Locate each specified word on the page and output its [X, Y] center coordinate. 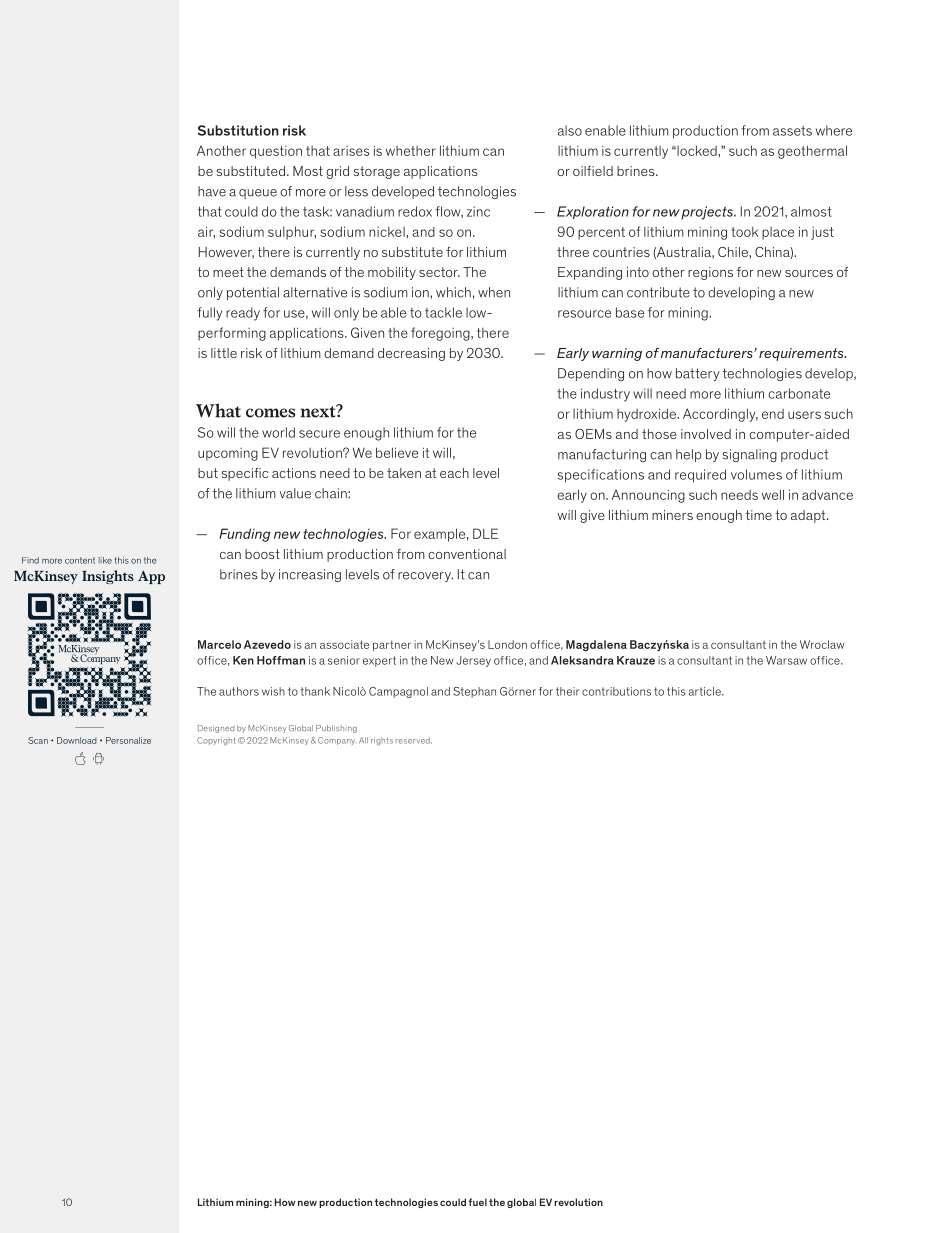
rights [382, 741]
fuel [477, 1202]
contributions [616, 691]
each [454, 473]
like [105, 560]
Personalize [128, 740]
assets [792, 131]
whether [411, 151]
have [212, 191]
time [759, 515]
